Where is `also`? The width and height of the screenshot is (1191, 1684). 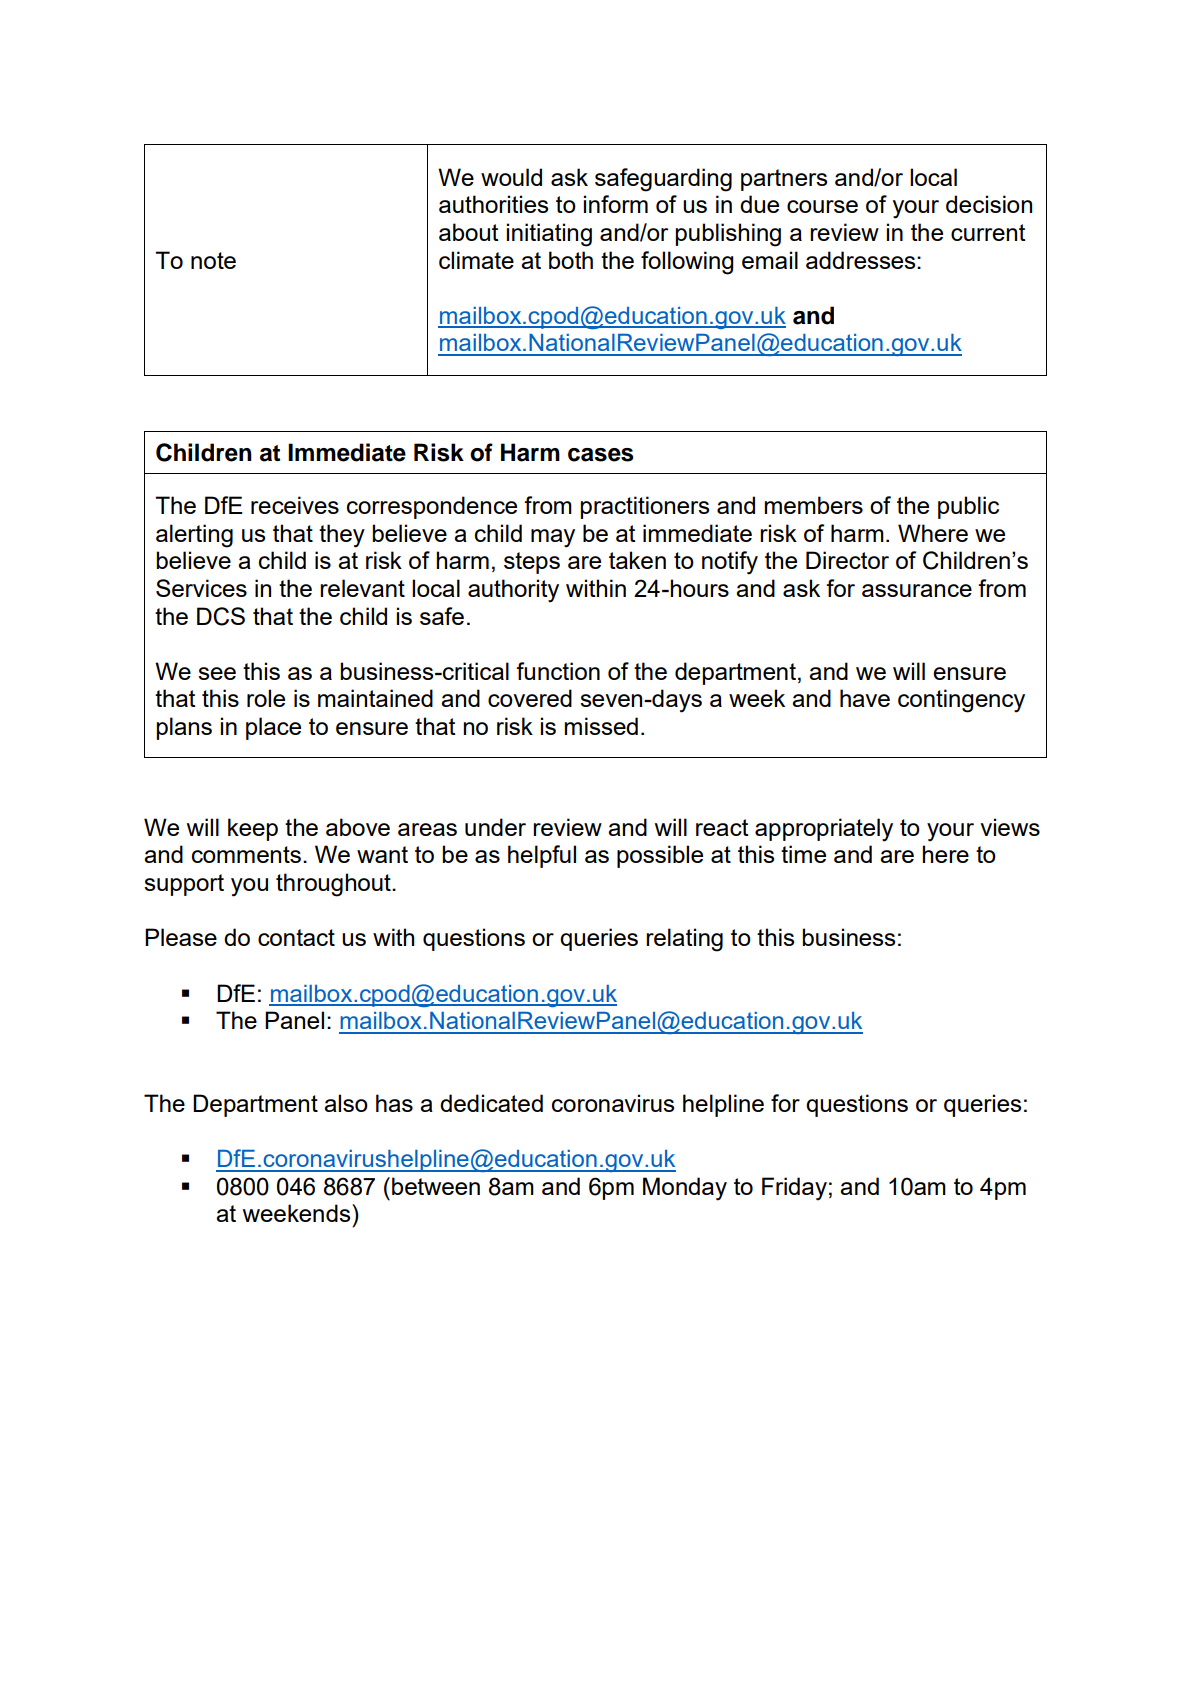
also is located at coordinates (346, 1103).
